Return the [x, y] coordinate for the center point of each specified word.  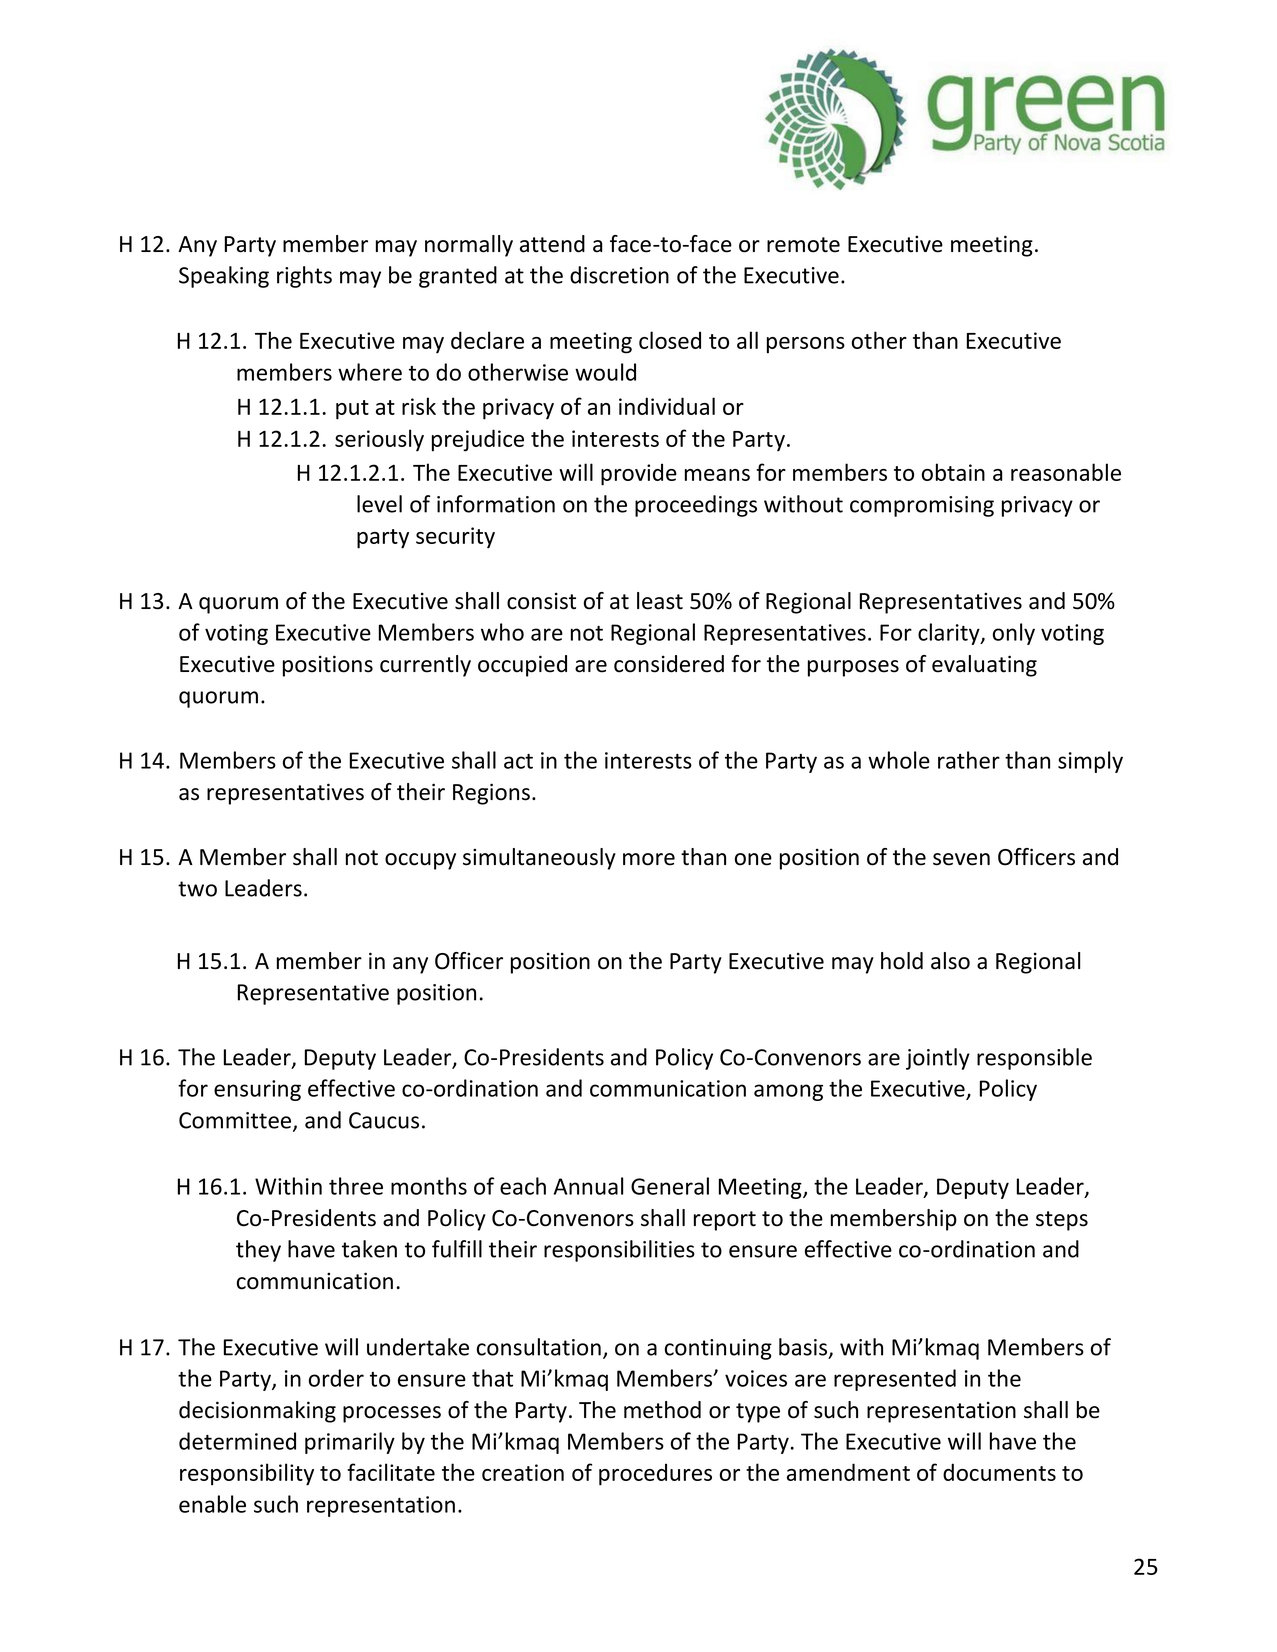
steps [1062, 1221]
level [379, 504]
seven [961, 859]
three [356, 1186]
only [1014, 634]
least [660, 601]
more [649, 859]
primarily [350, 1443]
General [670, 1186]
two [197, 889]
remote [803, 245]
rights [304, 277]
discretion [619, 275]
